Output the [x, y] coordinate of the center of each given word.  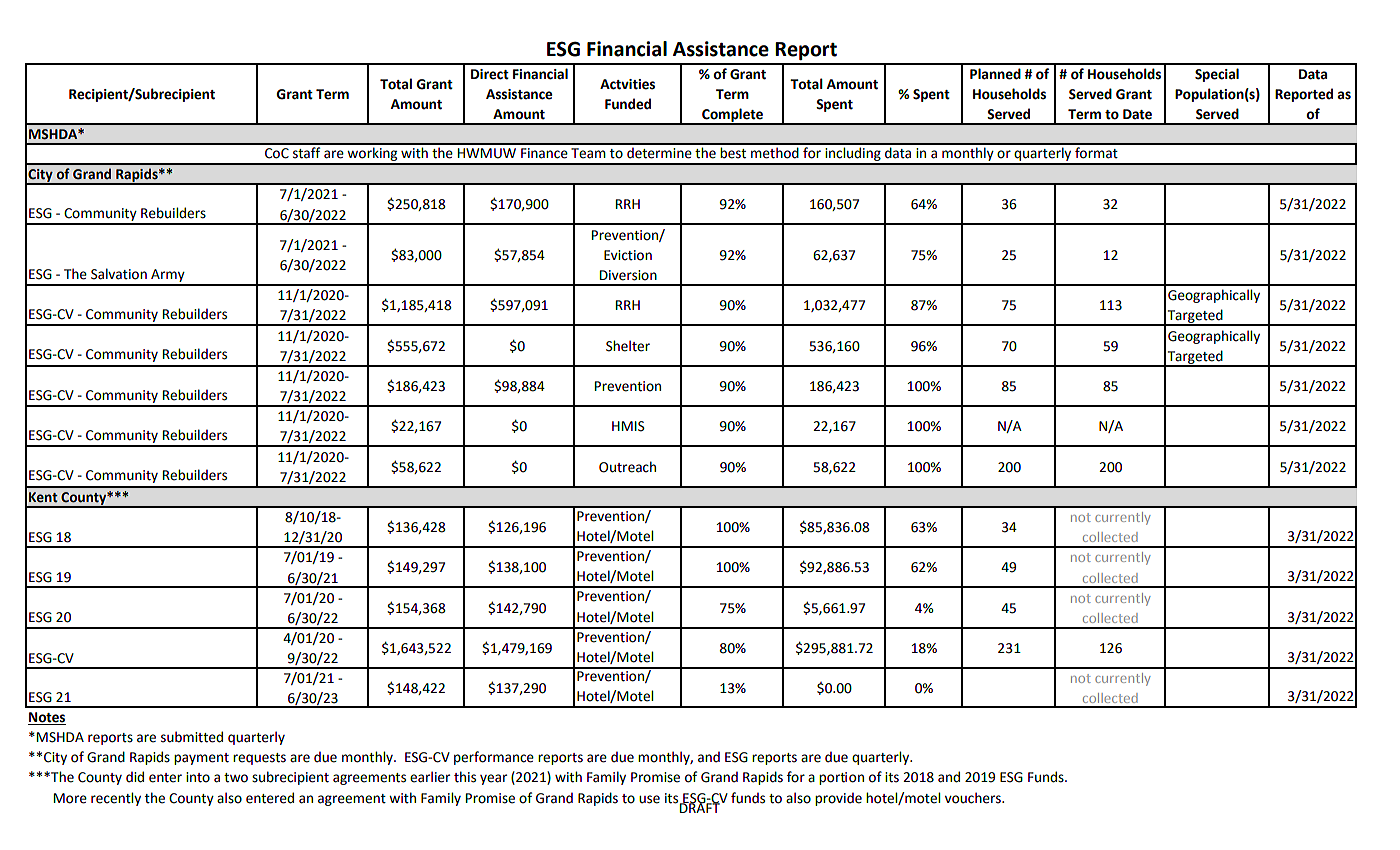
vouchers [974, 798]
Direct [490, 74]
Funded [628, 104]
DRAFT [700, 807]
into [198, 777]
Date [1137, 114]
